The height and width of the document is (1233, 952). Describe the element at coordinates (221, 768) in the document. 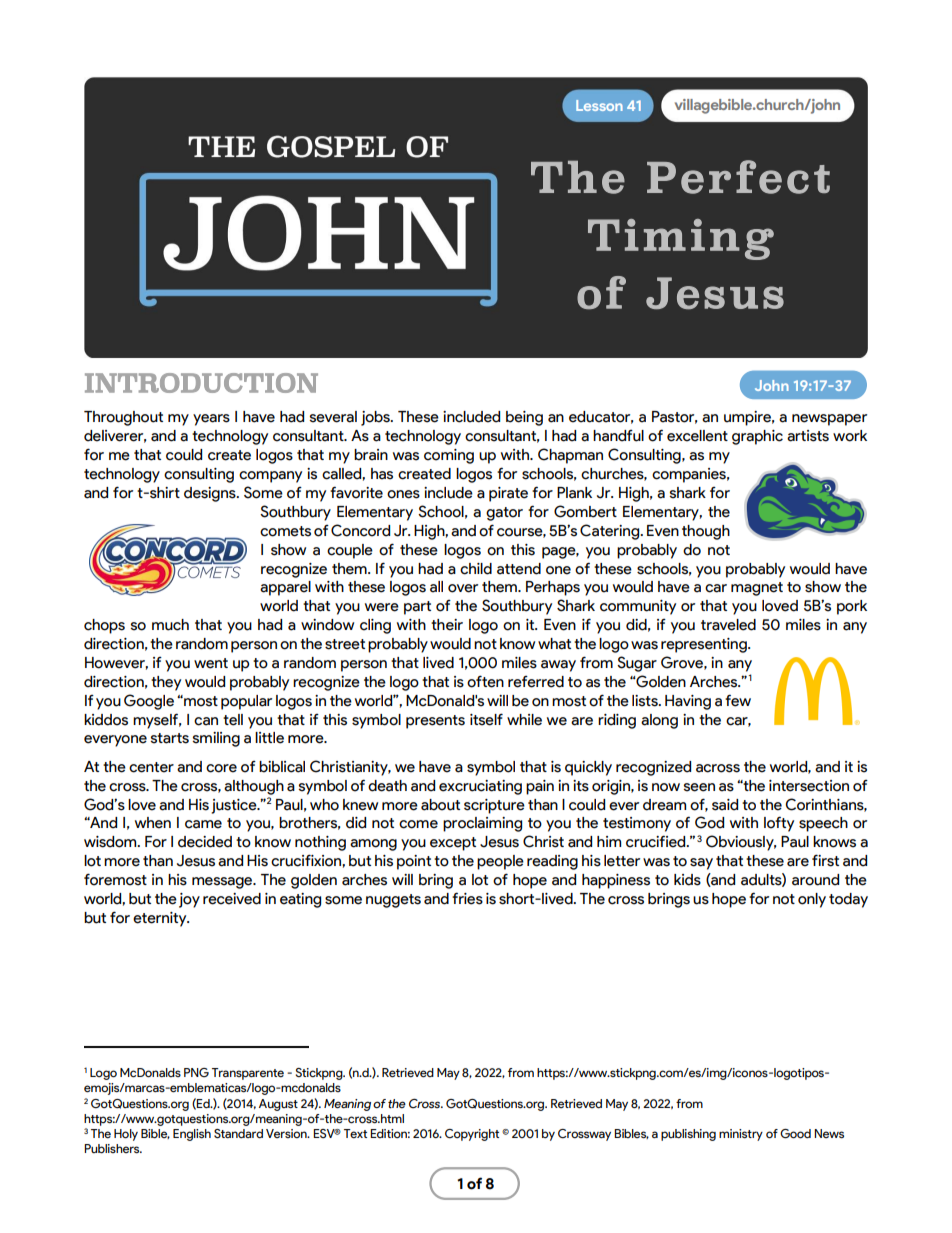

I see `core` at that location.
